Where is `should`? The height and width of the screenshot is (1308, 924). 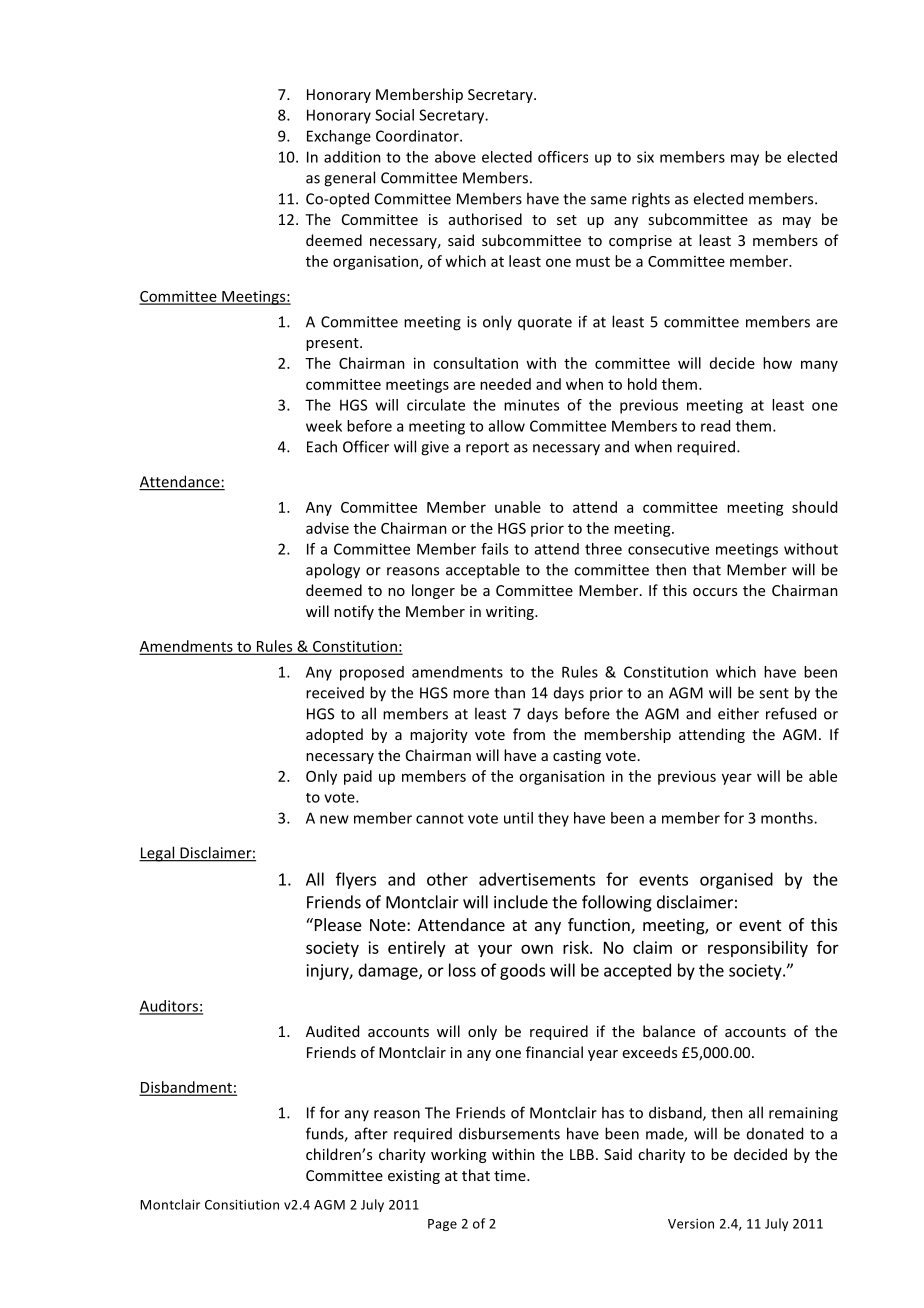 should is located at coordinates (814, 507).
